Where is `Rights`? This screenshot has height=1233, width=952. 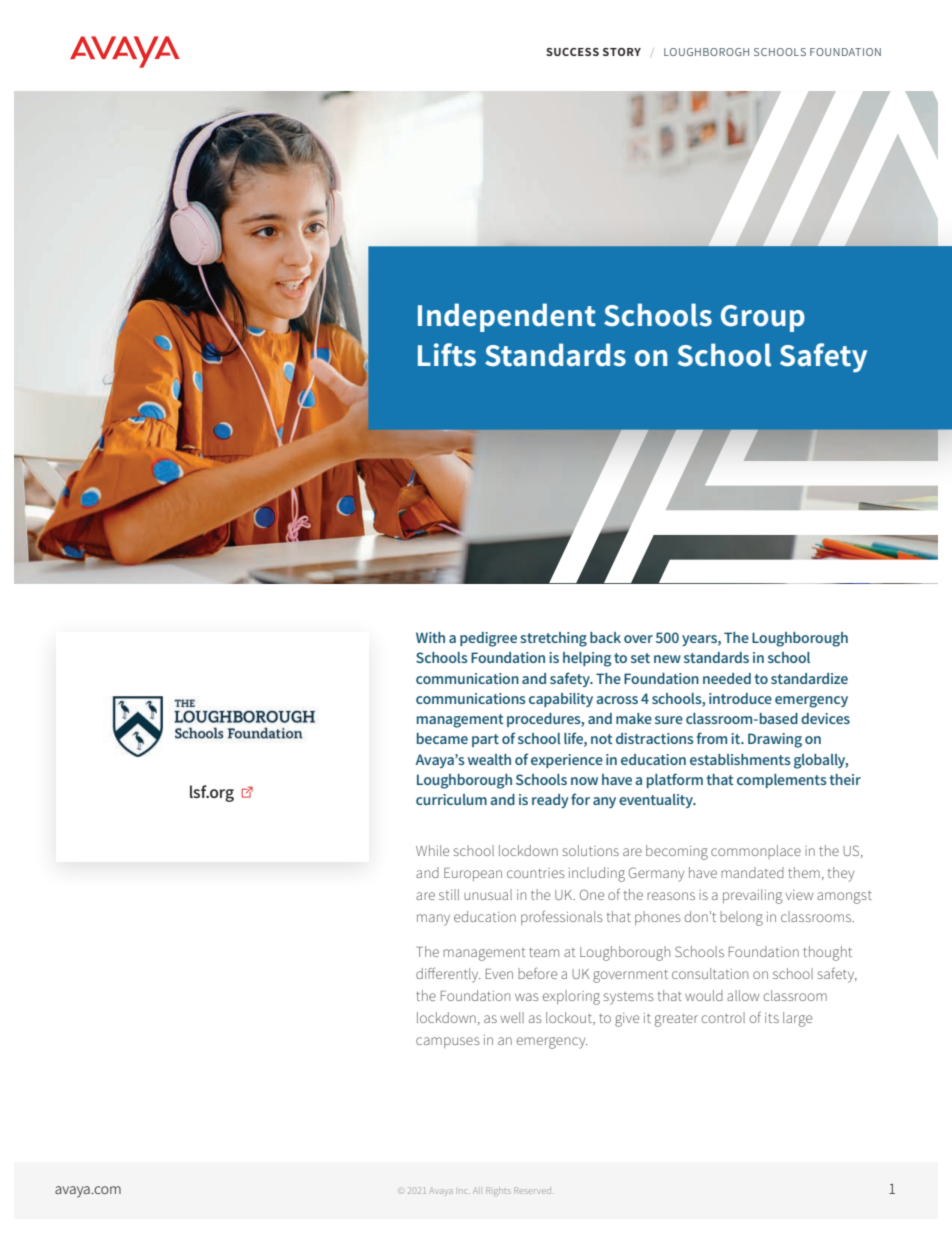
Rights is located at coordinates (498, 1191).
